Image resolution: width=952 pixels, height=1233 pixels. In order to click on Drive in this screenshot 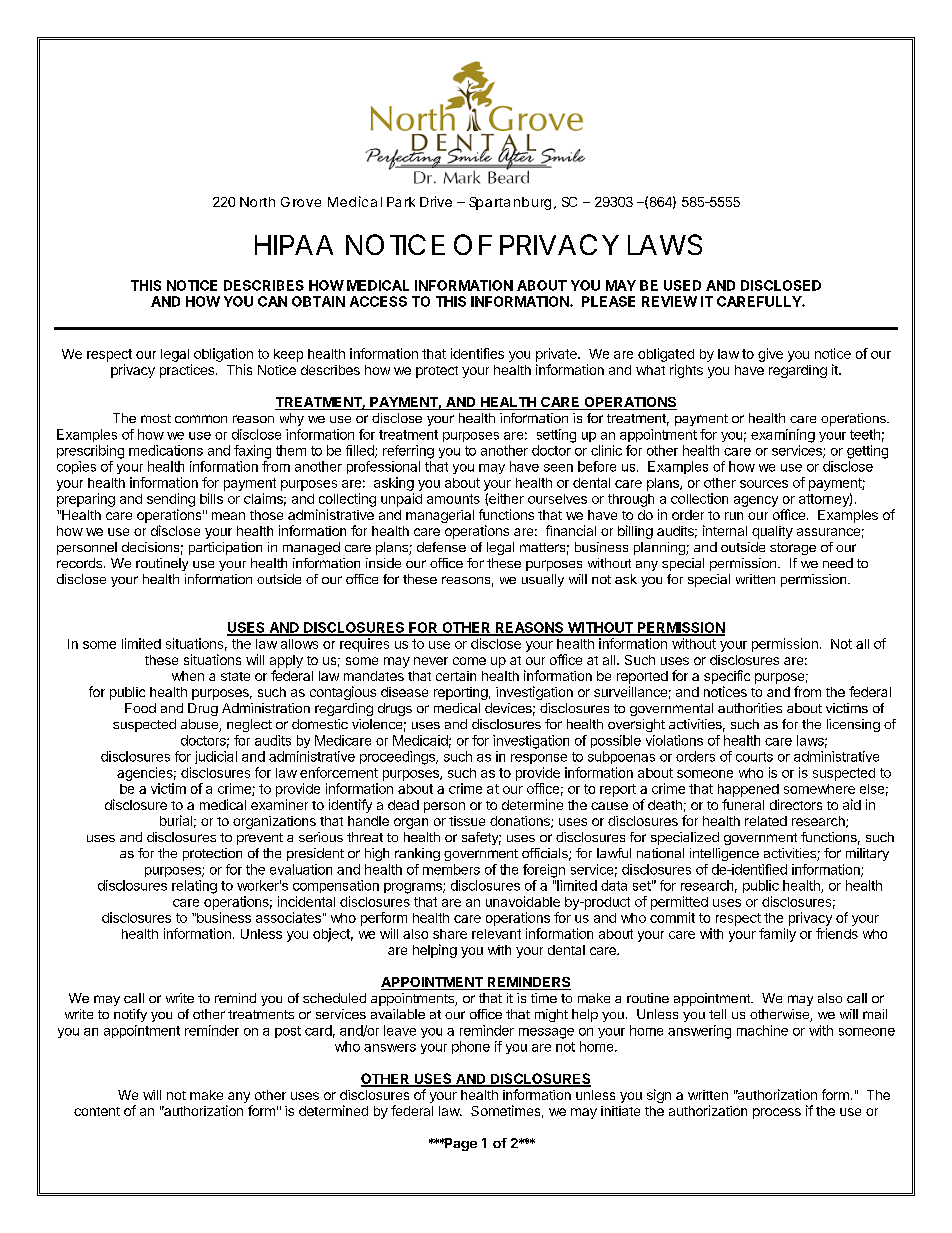, I will do `click(436, 201)`.
